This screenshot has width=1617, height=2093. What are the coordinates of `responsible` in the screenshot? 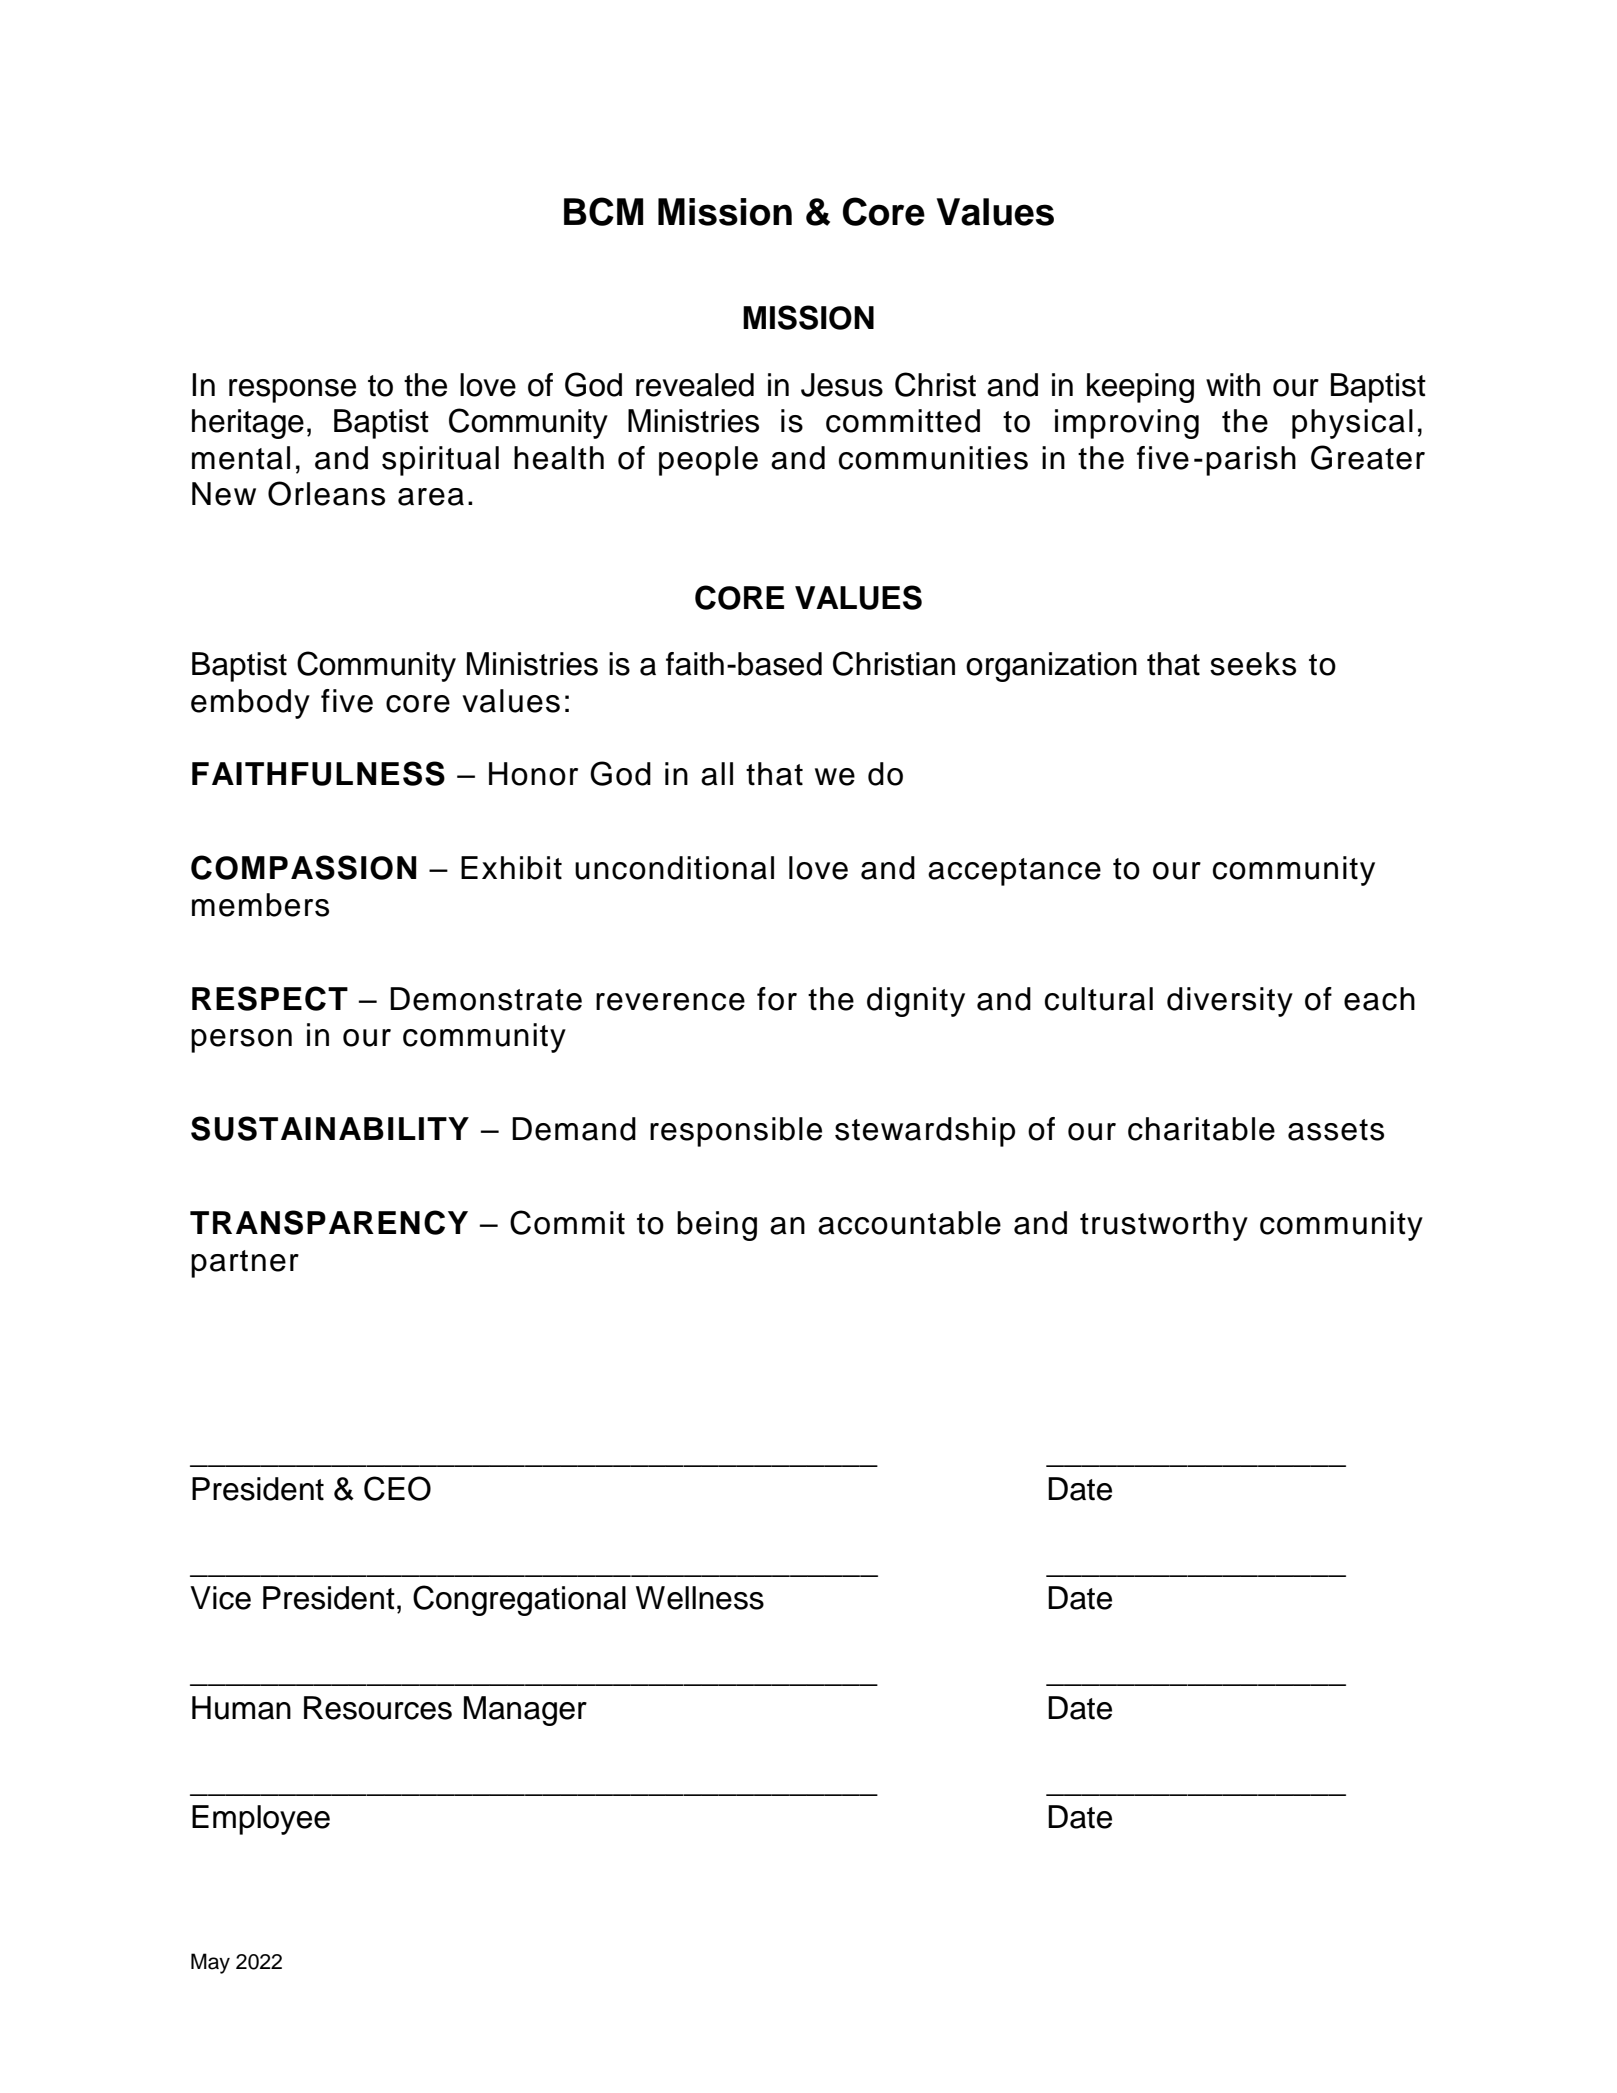 It's located at (736, 1132).
